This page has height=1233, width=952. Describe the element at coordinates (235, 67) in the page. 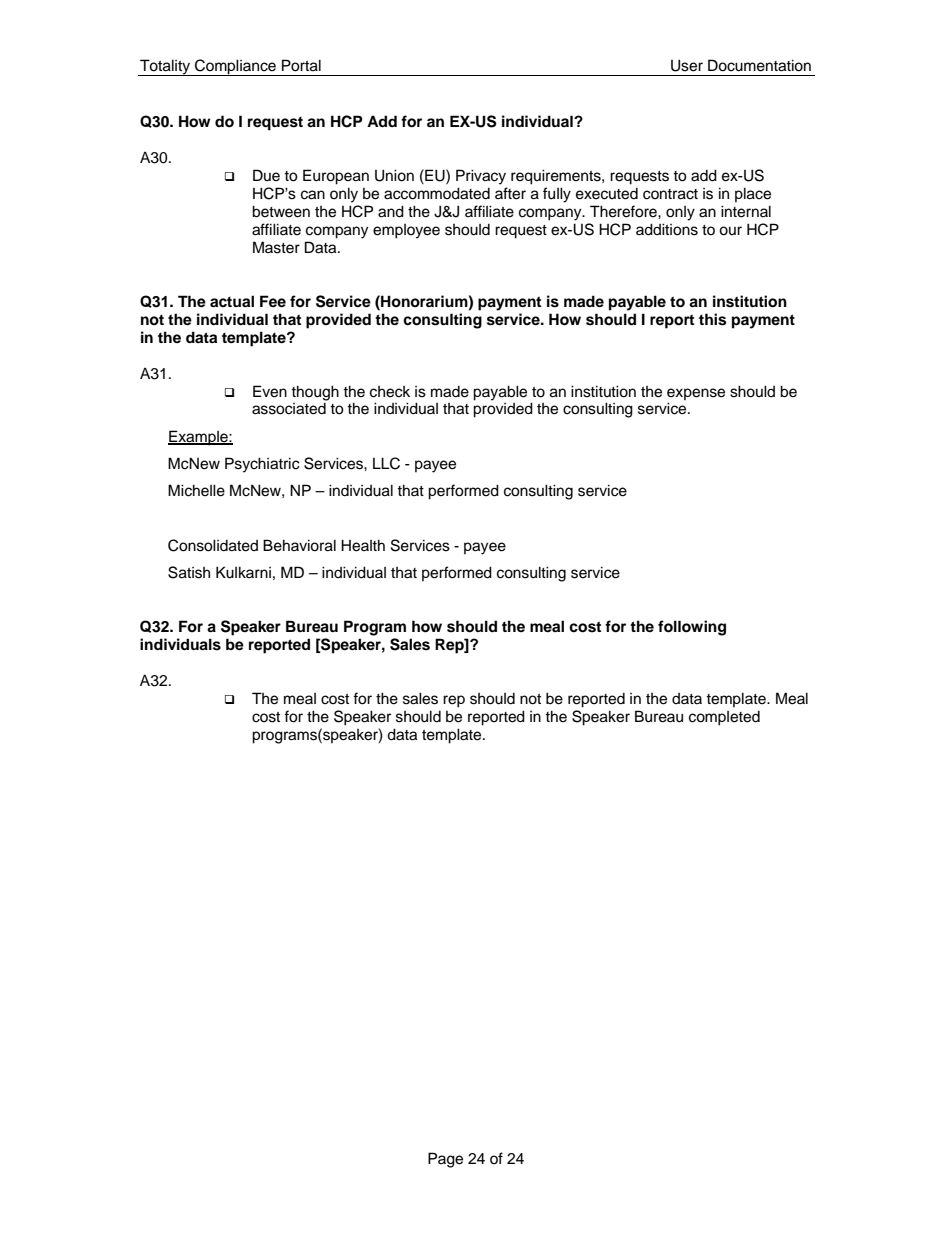

I see `Compliance` at that location.
